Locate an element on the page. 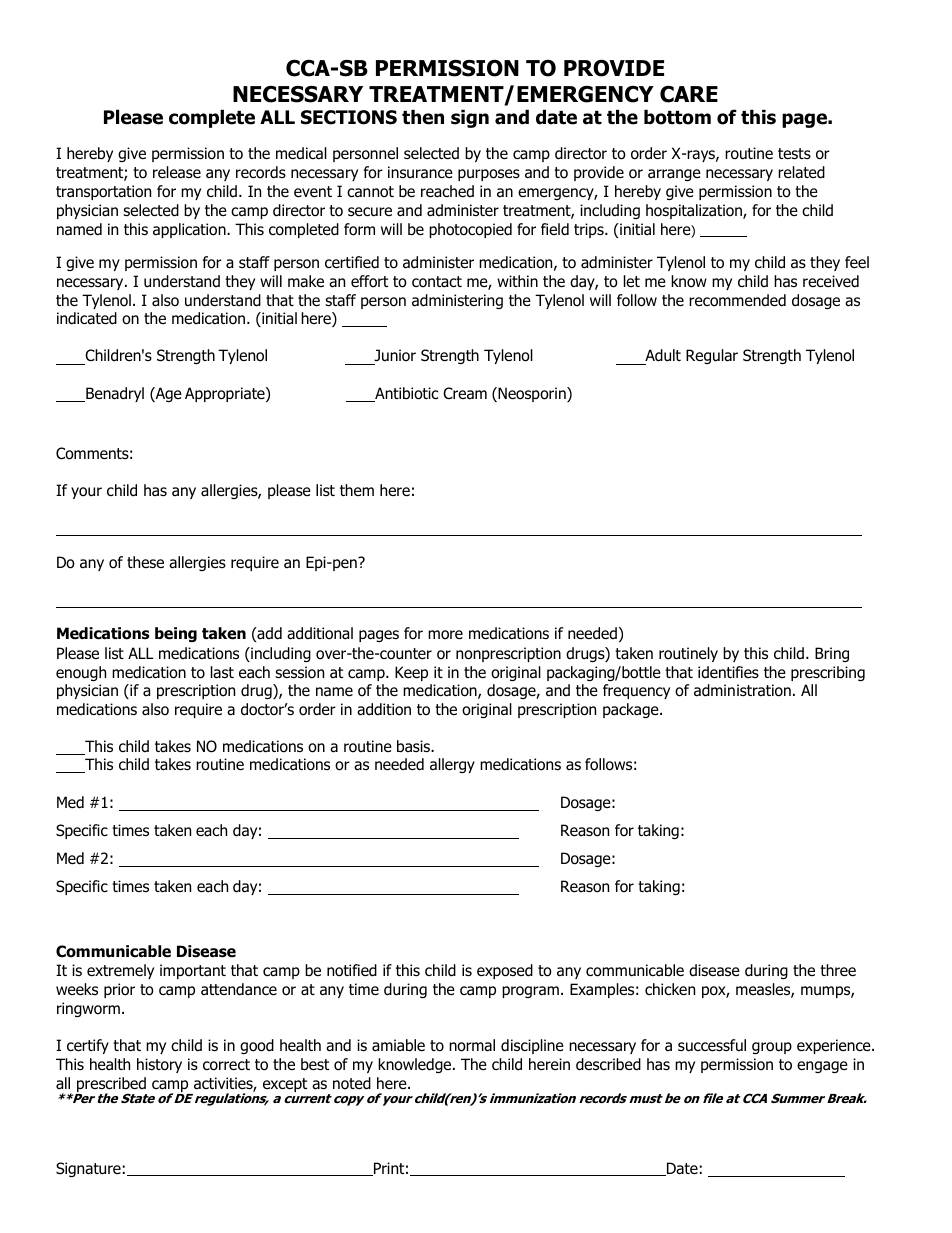  allergy is located at coordinates (452, 765).
